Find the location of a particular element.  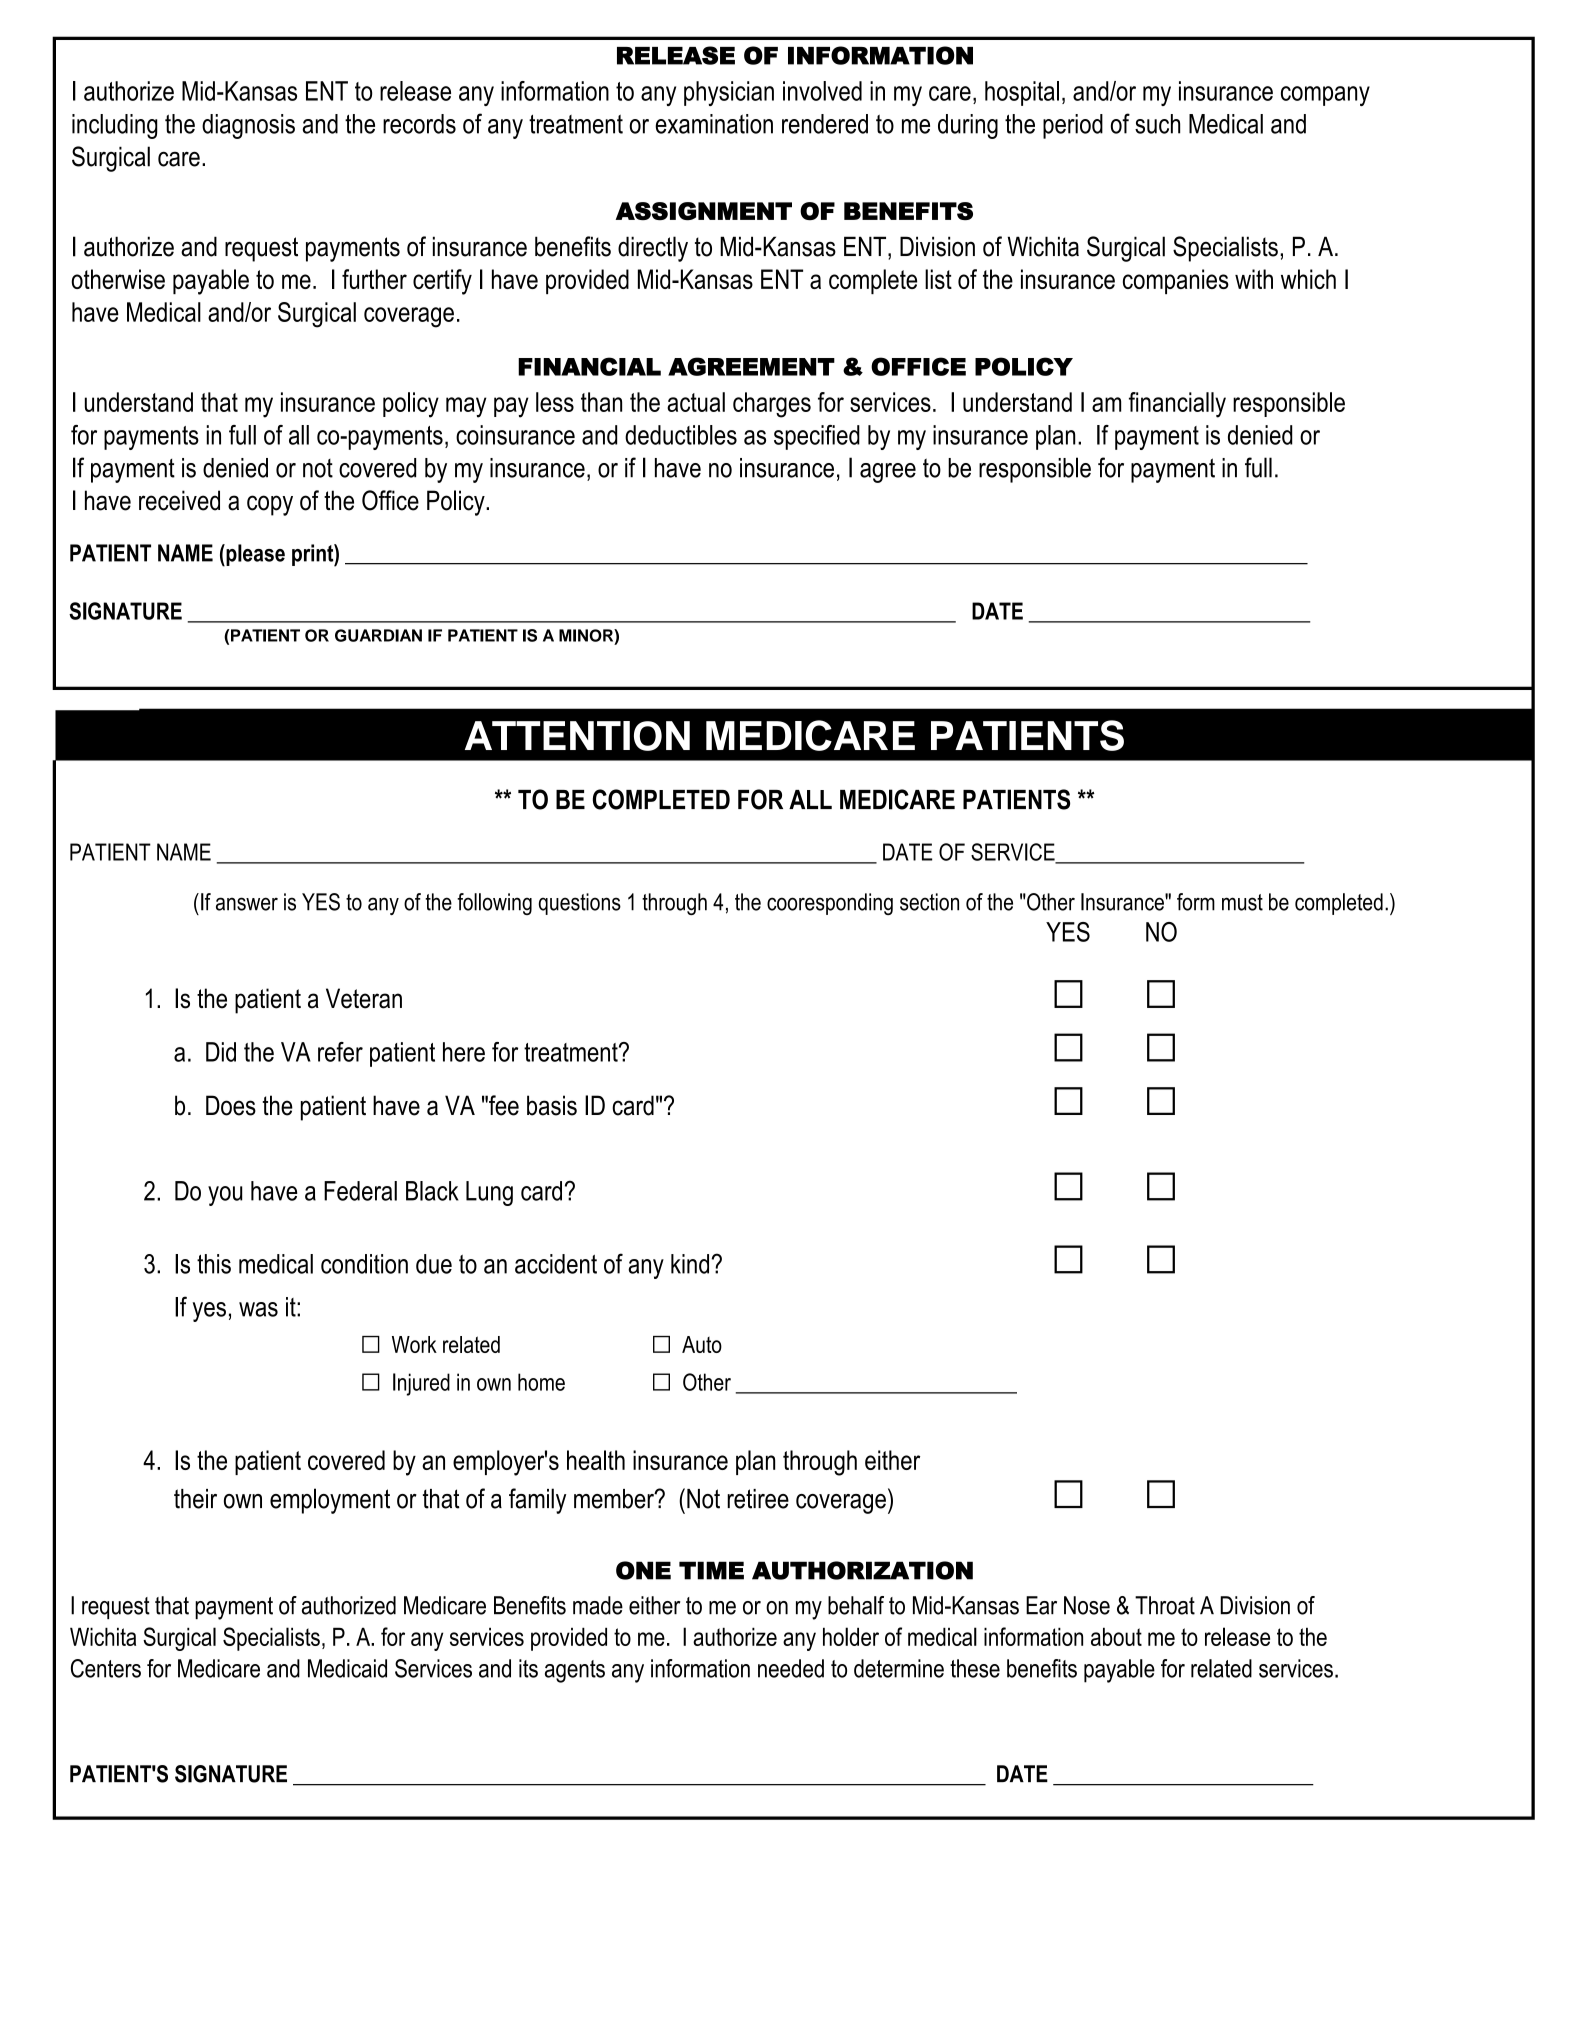

GUARDIAN is located at coordinates (378, 635).
